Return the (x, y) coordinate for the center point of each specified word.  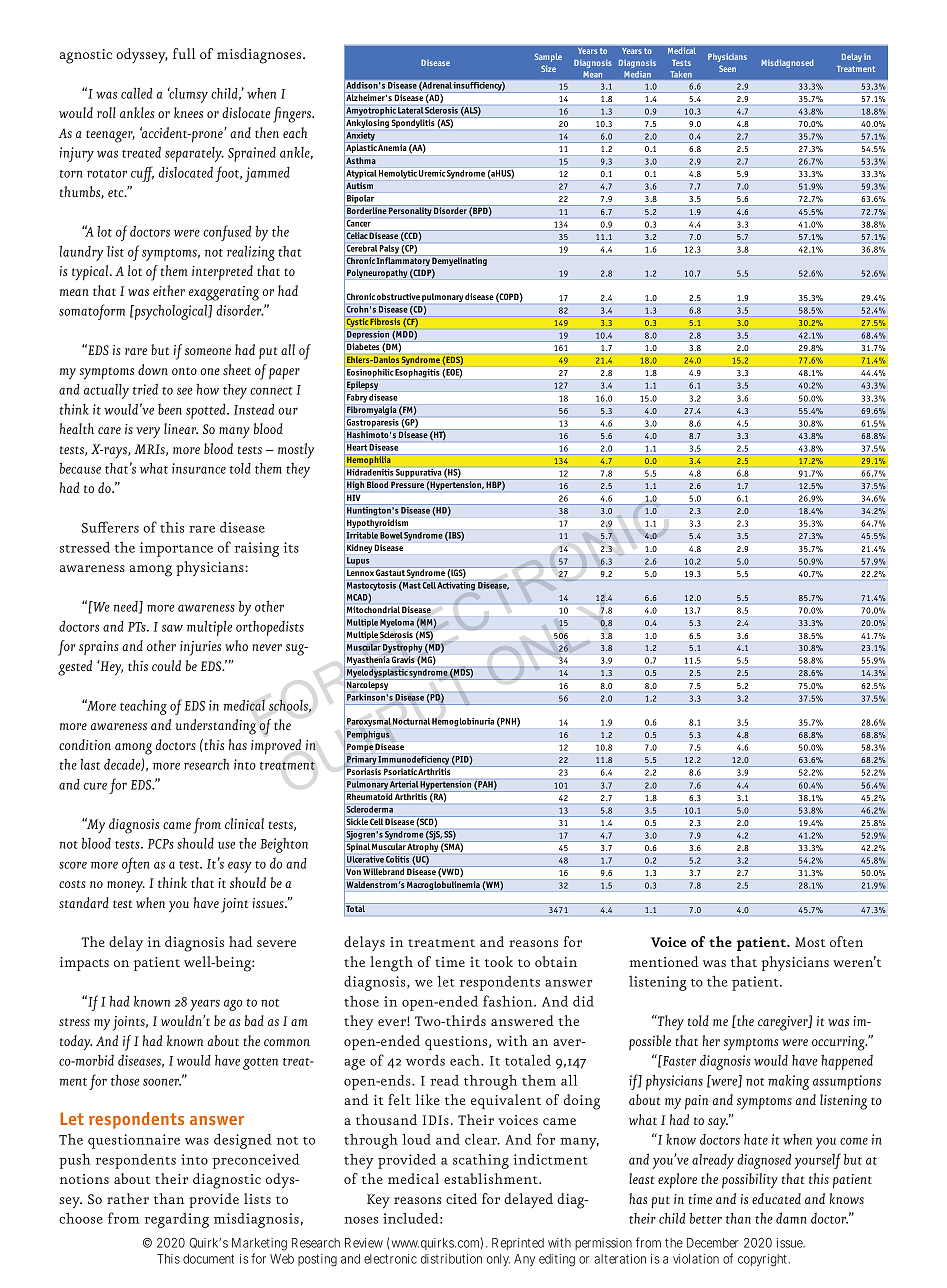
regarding (177, 1220)
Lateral (410, 110)
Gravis (403, 659)
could (166, 665)
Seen (727, 68)
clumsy (188, 95)
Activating (456, 586)
